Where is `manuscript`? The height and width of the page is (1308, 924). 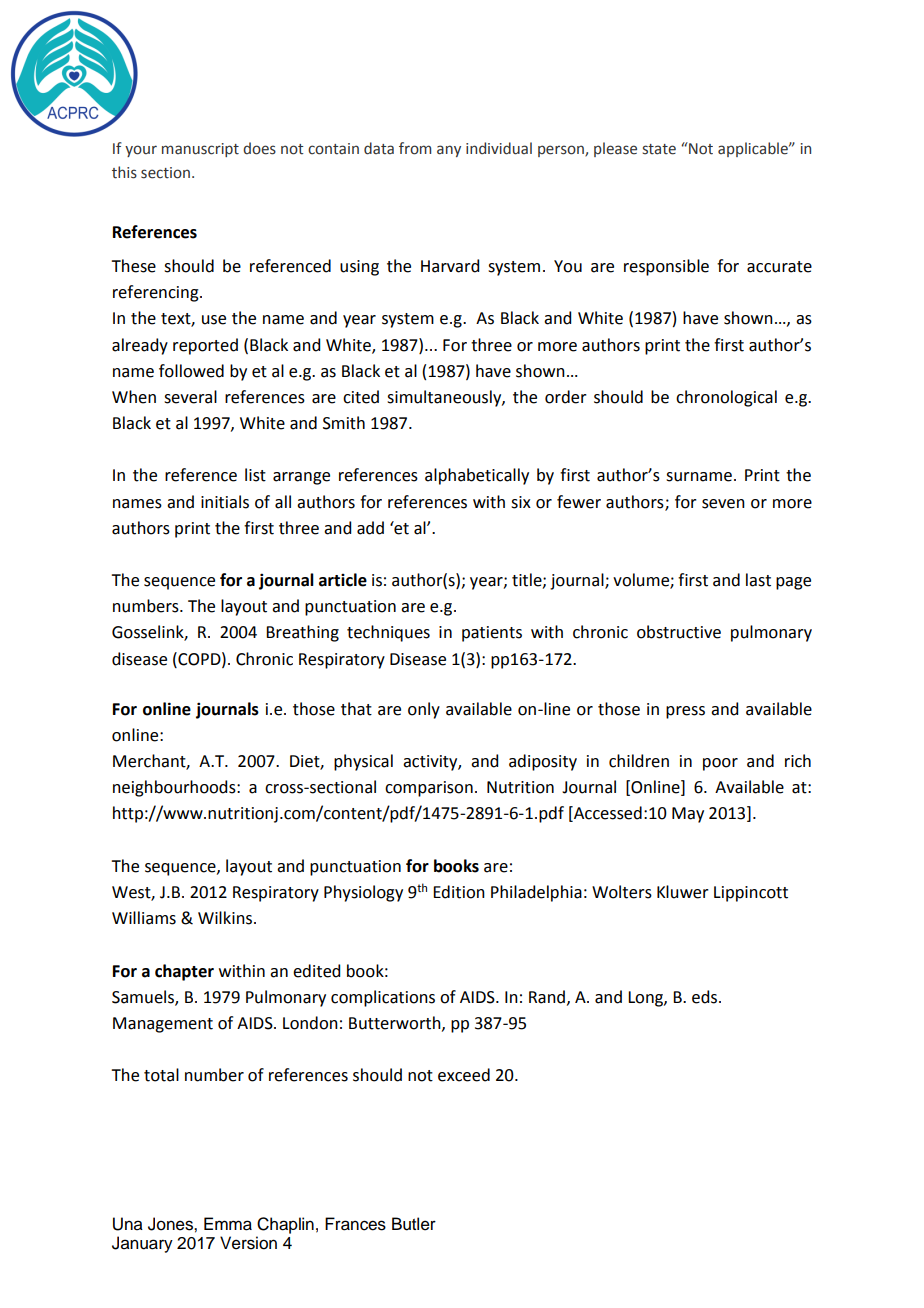 manuscript is located at coordinates (200, 150).
